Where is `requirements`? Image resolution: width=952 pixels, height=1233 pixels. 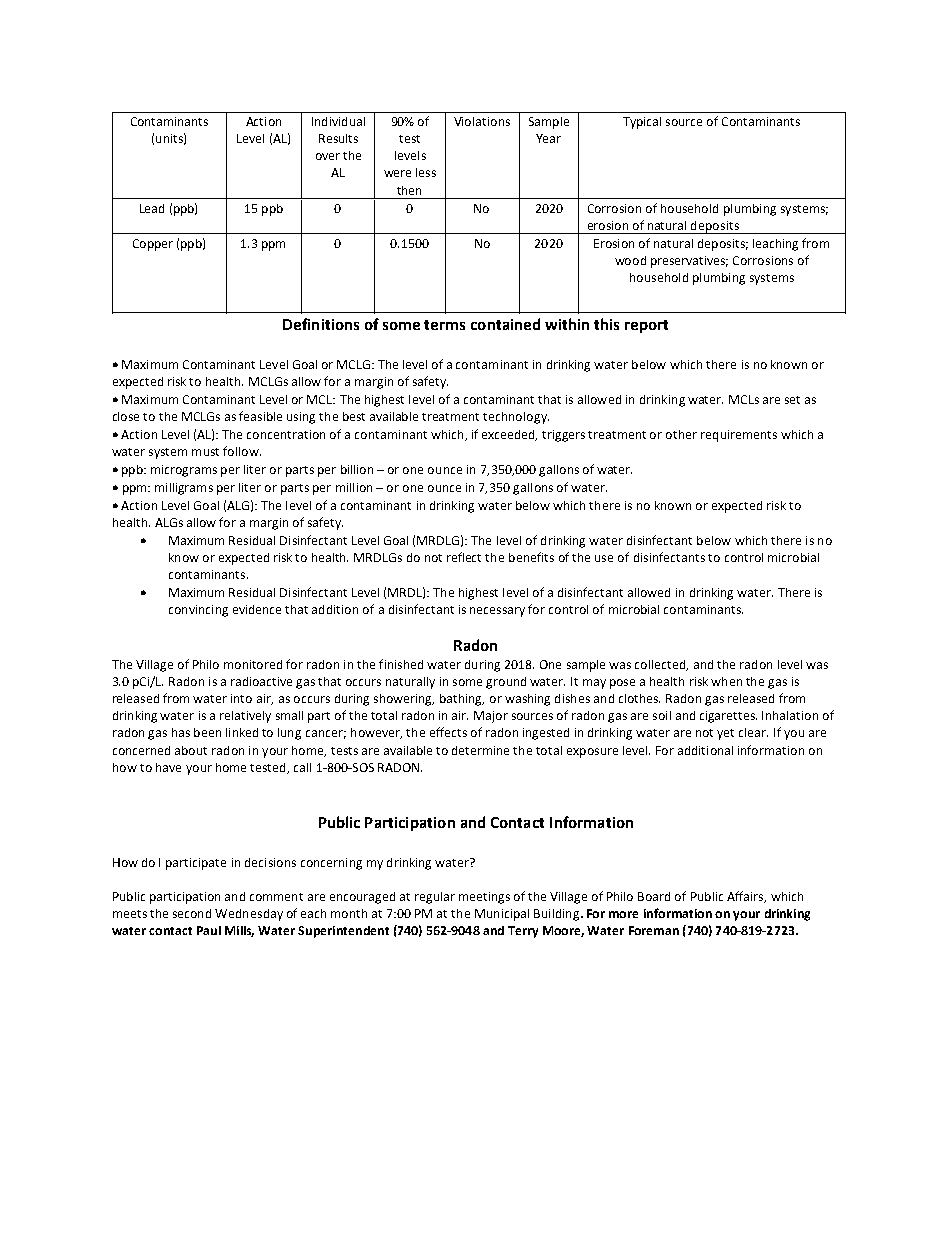 requirements is located at coordinates (739, 436).
